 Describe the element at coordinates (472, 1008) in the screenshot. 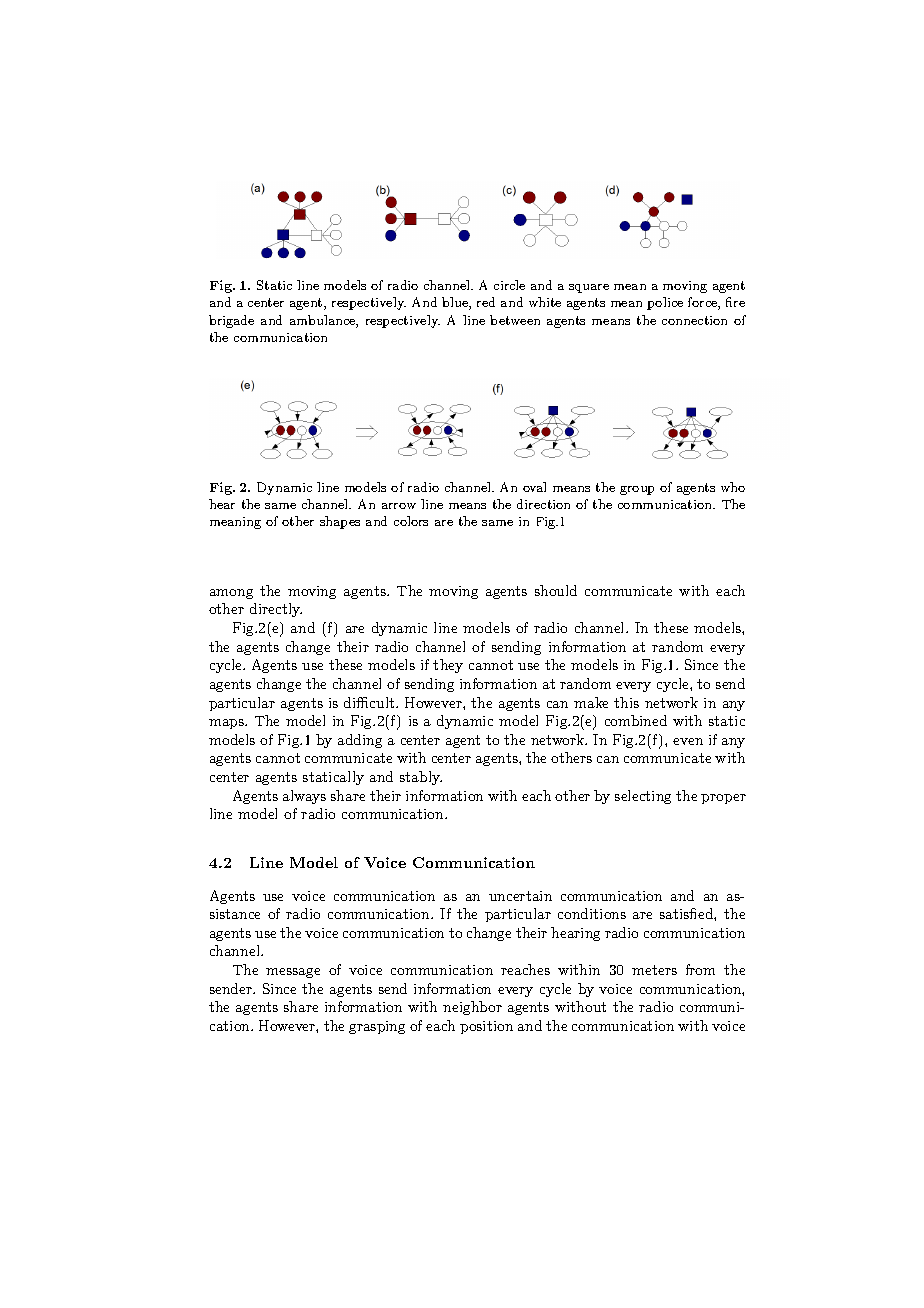

I see `neighbor` at that location.
